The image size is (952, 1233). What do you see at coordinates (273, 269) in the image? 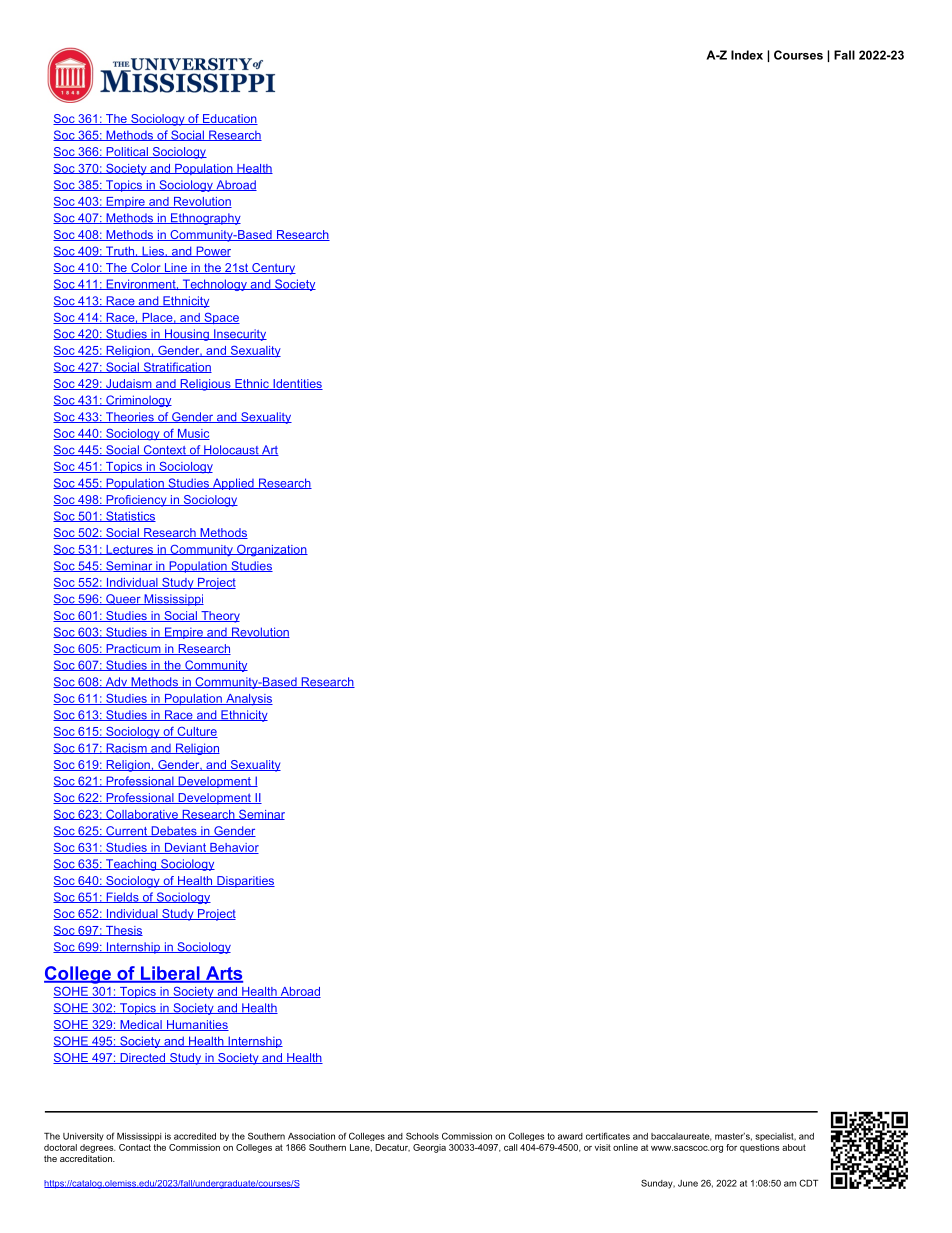
I see `Century` at bounding box center [273, 269].
